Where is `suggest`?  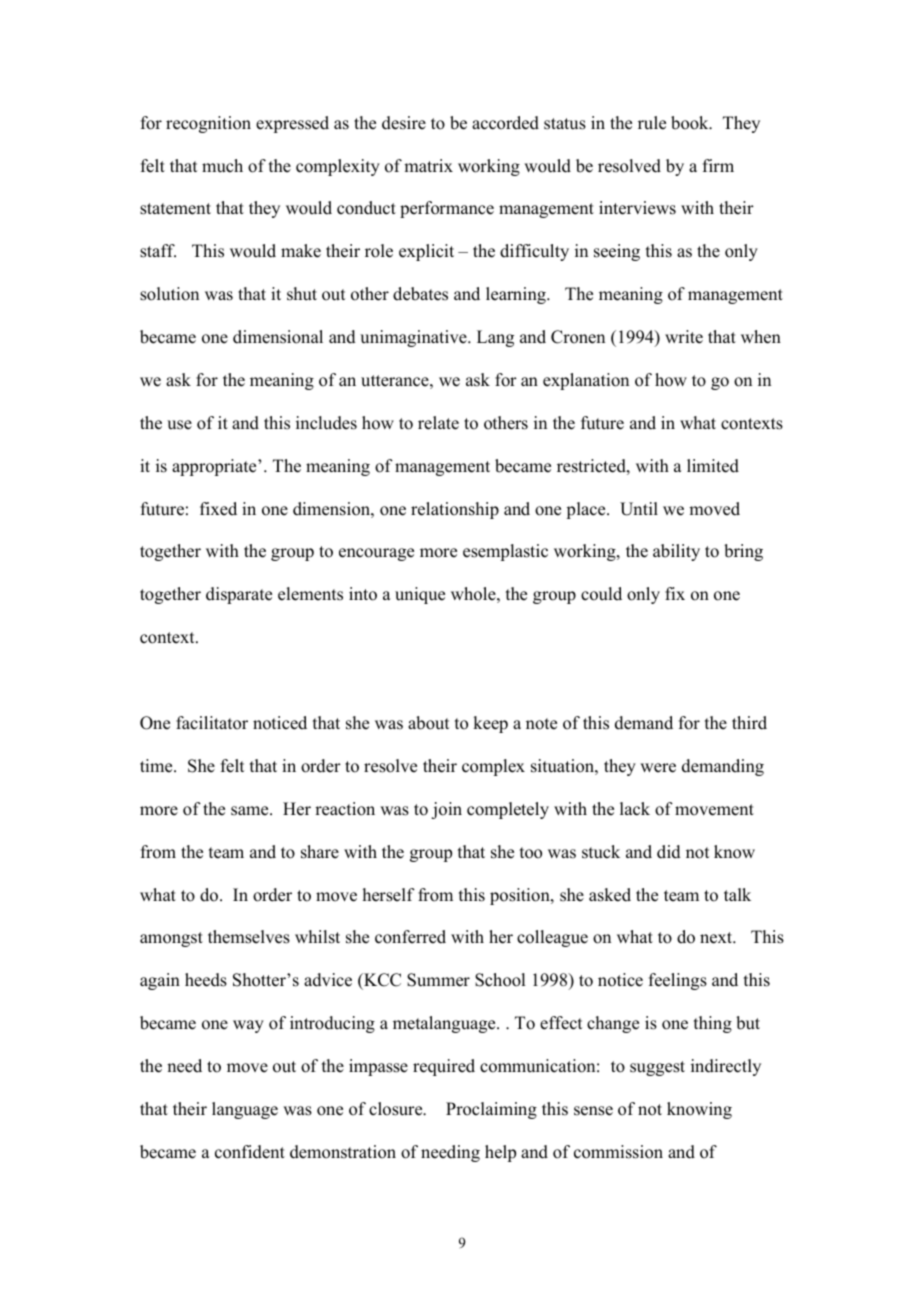 suggest is located at coordinates (657, 1068).
